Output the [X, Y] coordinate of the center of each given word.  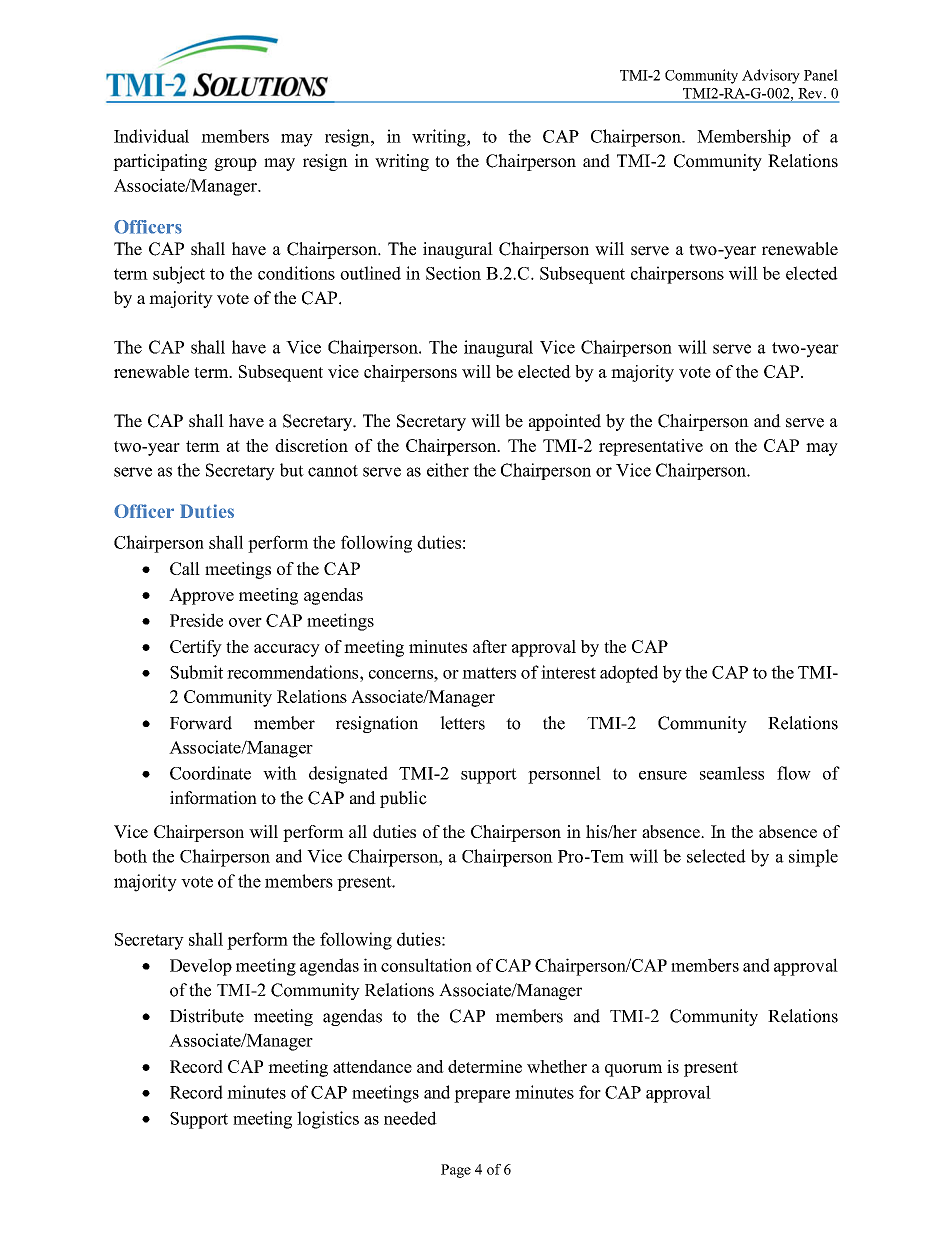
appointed [565, 422]
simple [813, 858]
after [490, 646]
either [448, 470]
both [130, 856]
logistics [328, 1120]
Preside [196, 620]
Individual [151, 136]
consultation [426, 965]
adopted [629, 674]
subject [179, 275]
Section [453, 273]
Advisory [771, 76]
